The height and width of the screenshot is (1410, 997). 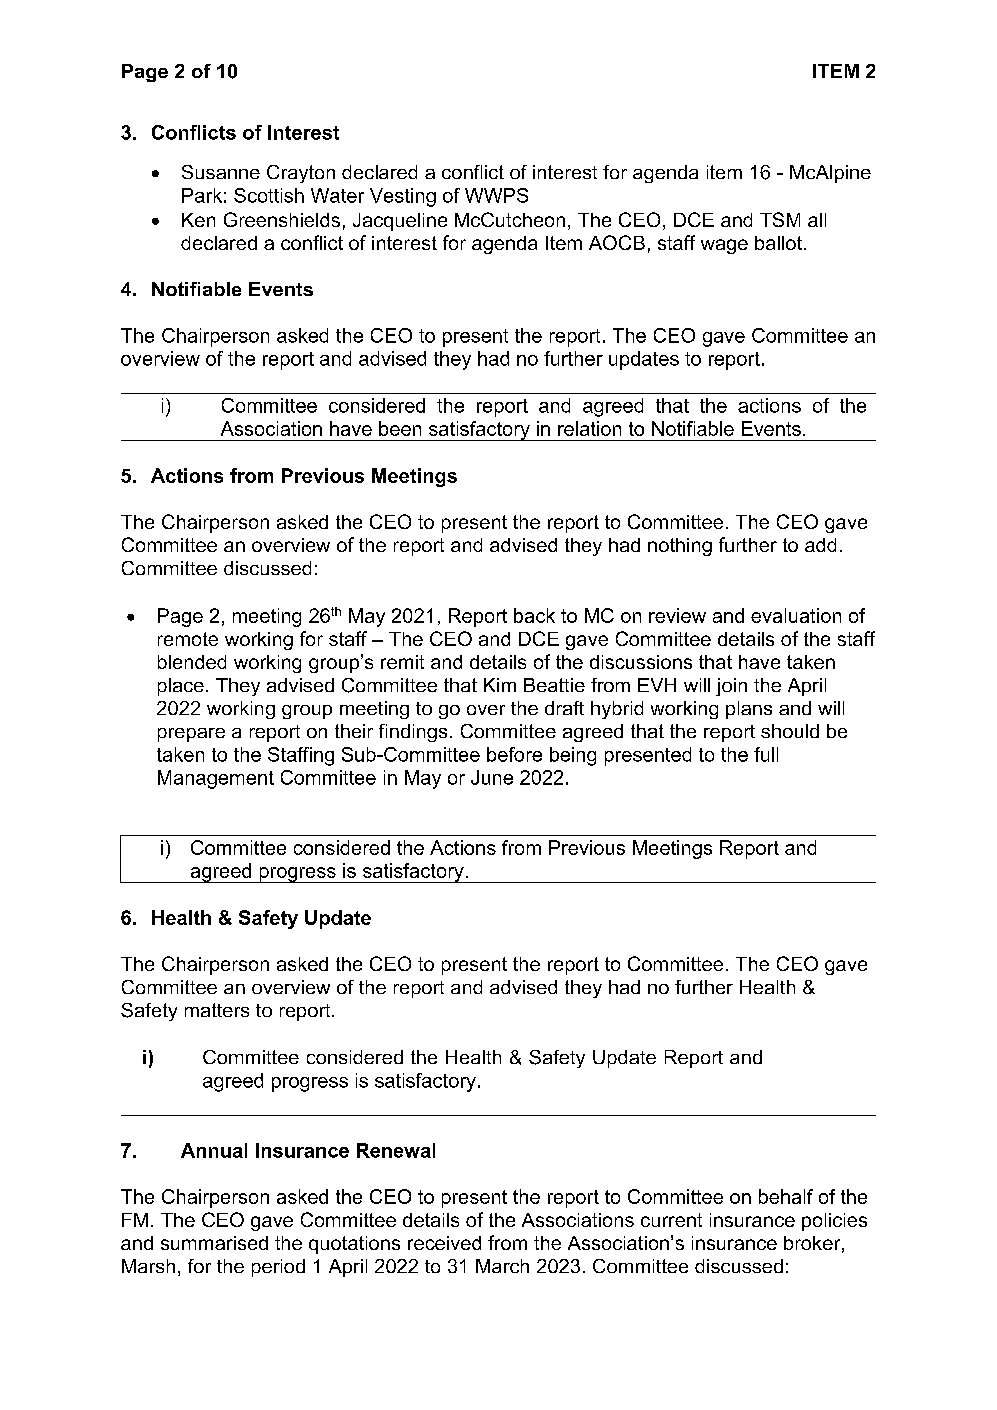 I want to click on March, so click(x=502, y=1266).
